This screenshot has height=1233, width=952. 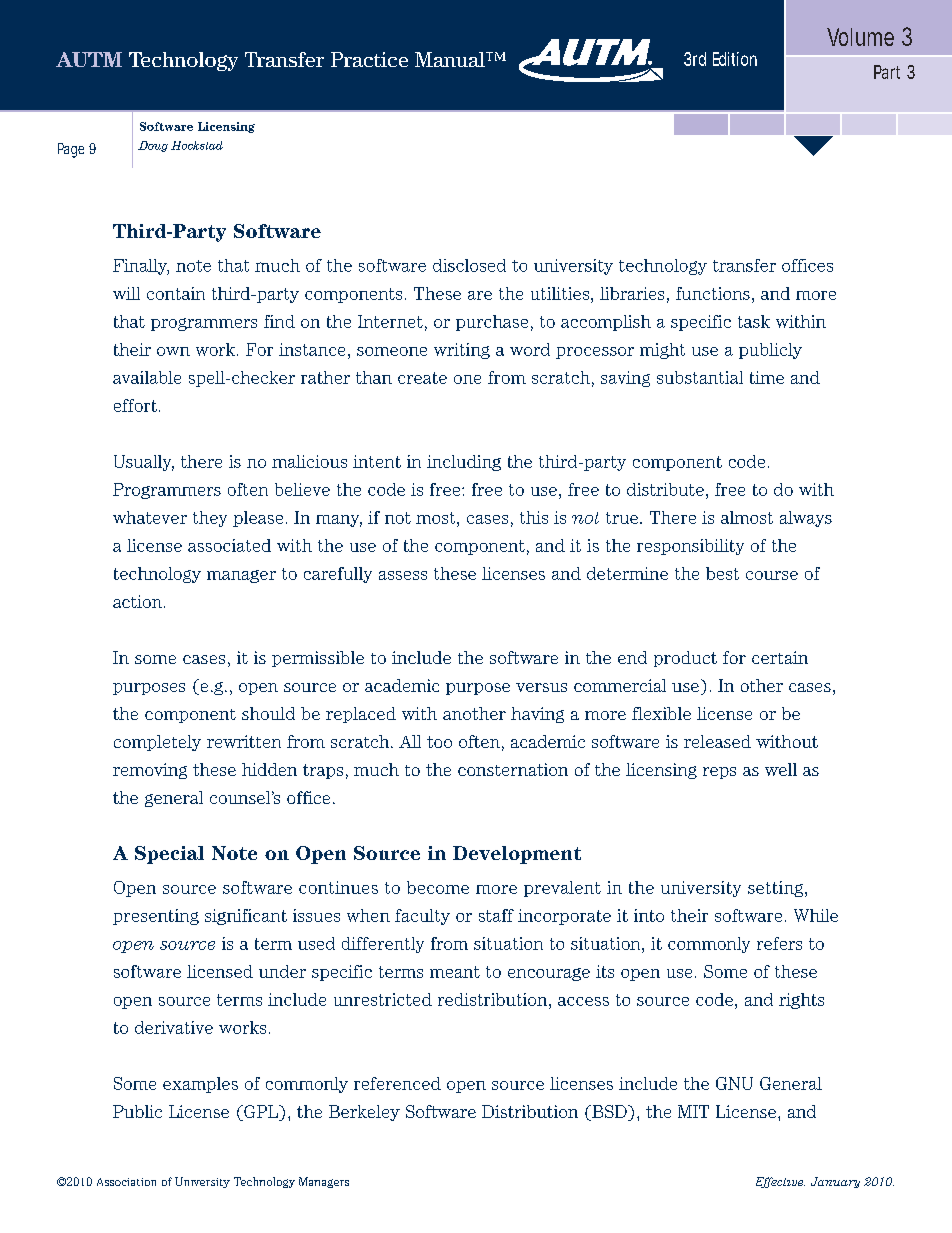 I want to click on effort, so click(x=135, y=405).
